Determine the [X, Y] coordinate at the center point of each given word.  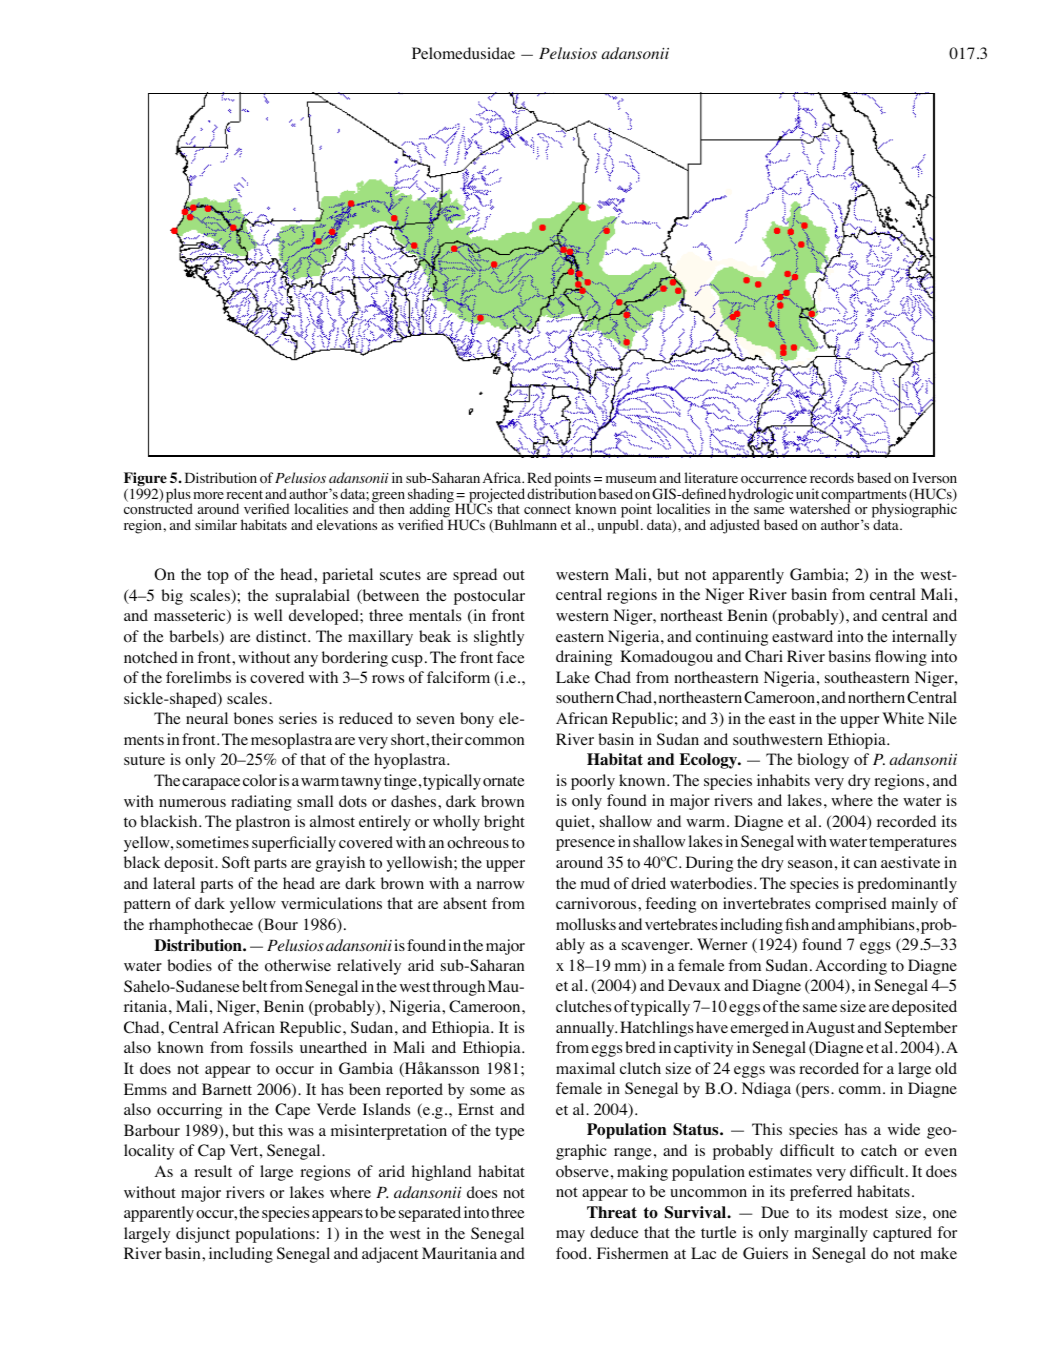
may [570, 1236]
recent [244, 494]
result [213, 1171]
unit [807, 493]
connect [547, 510]
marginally [831, 1234]
